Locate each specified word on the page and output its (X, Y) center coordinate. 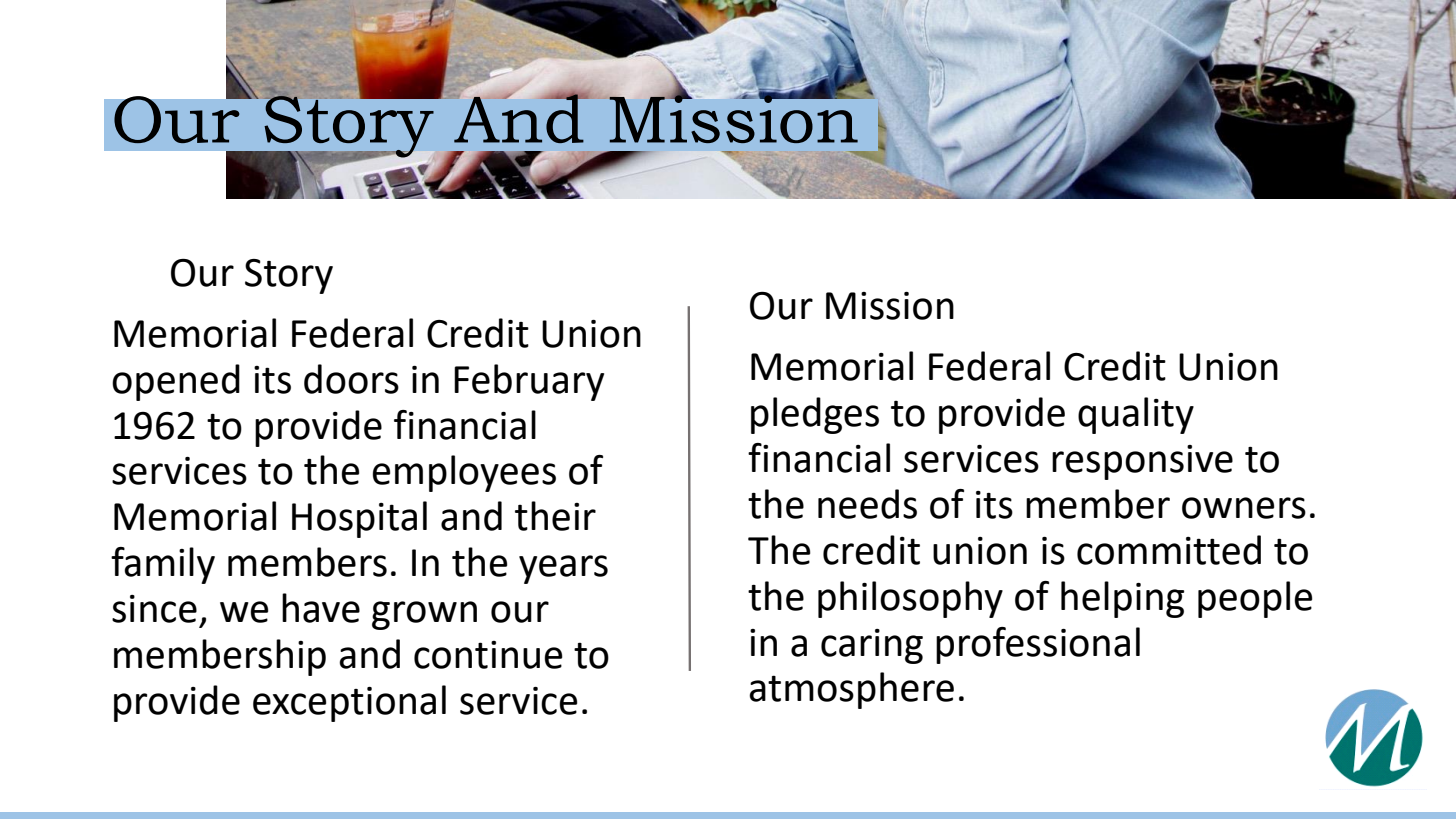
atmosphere (851, 690)
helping (1122, 599)
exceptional (349, 703)
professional (1038, 645)
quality (1136, 415)
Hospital (359, 519)
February (529, 382)
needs (867, 504)
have (321, 608)
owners (1244, 508)
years (563, 569)
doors (351, 379)
